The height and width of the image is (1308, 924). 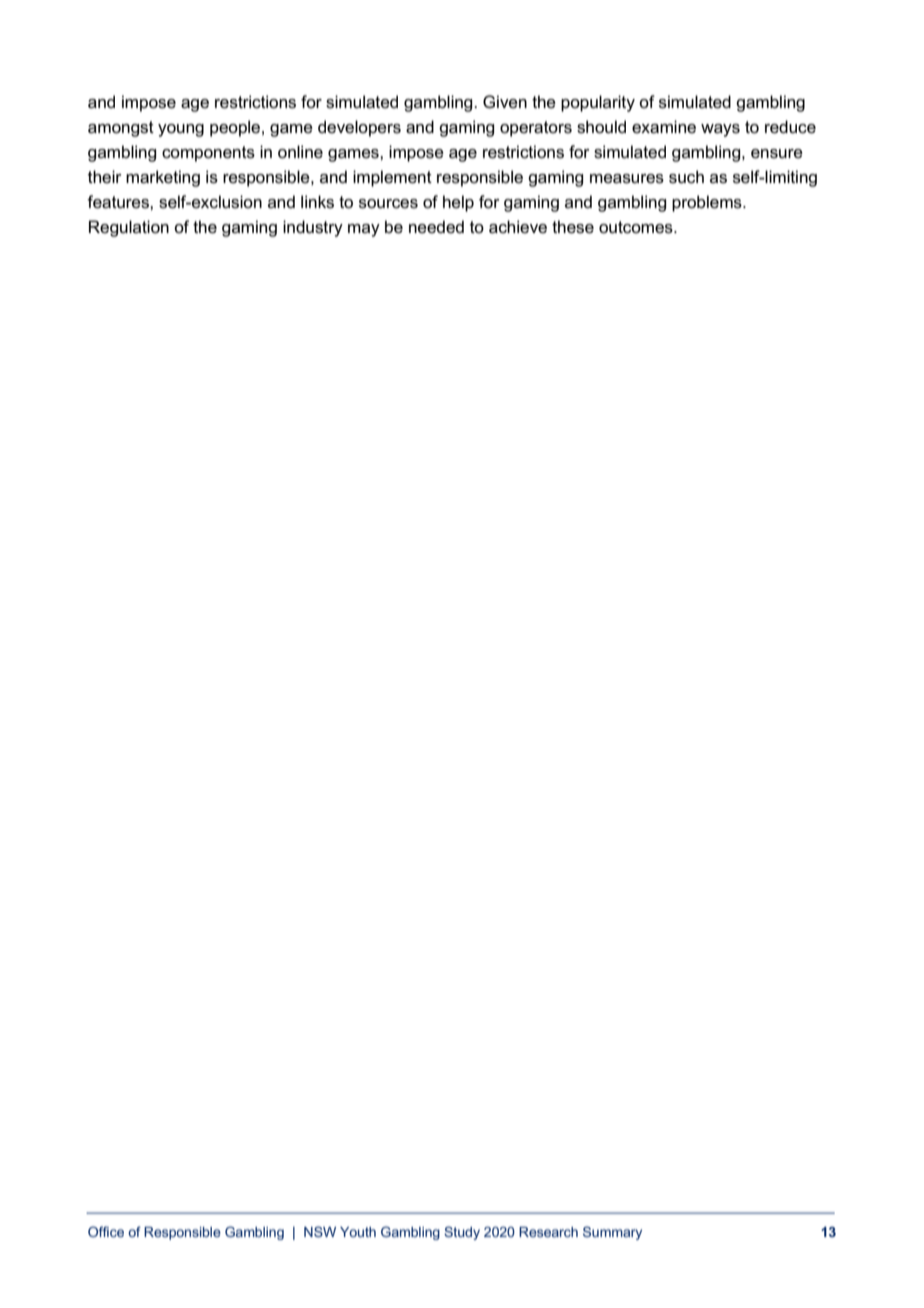 What do you see at coordinates (106, 1231) in the image?
I see `Office` at bounding box center [106, 1231].
